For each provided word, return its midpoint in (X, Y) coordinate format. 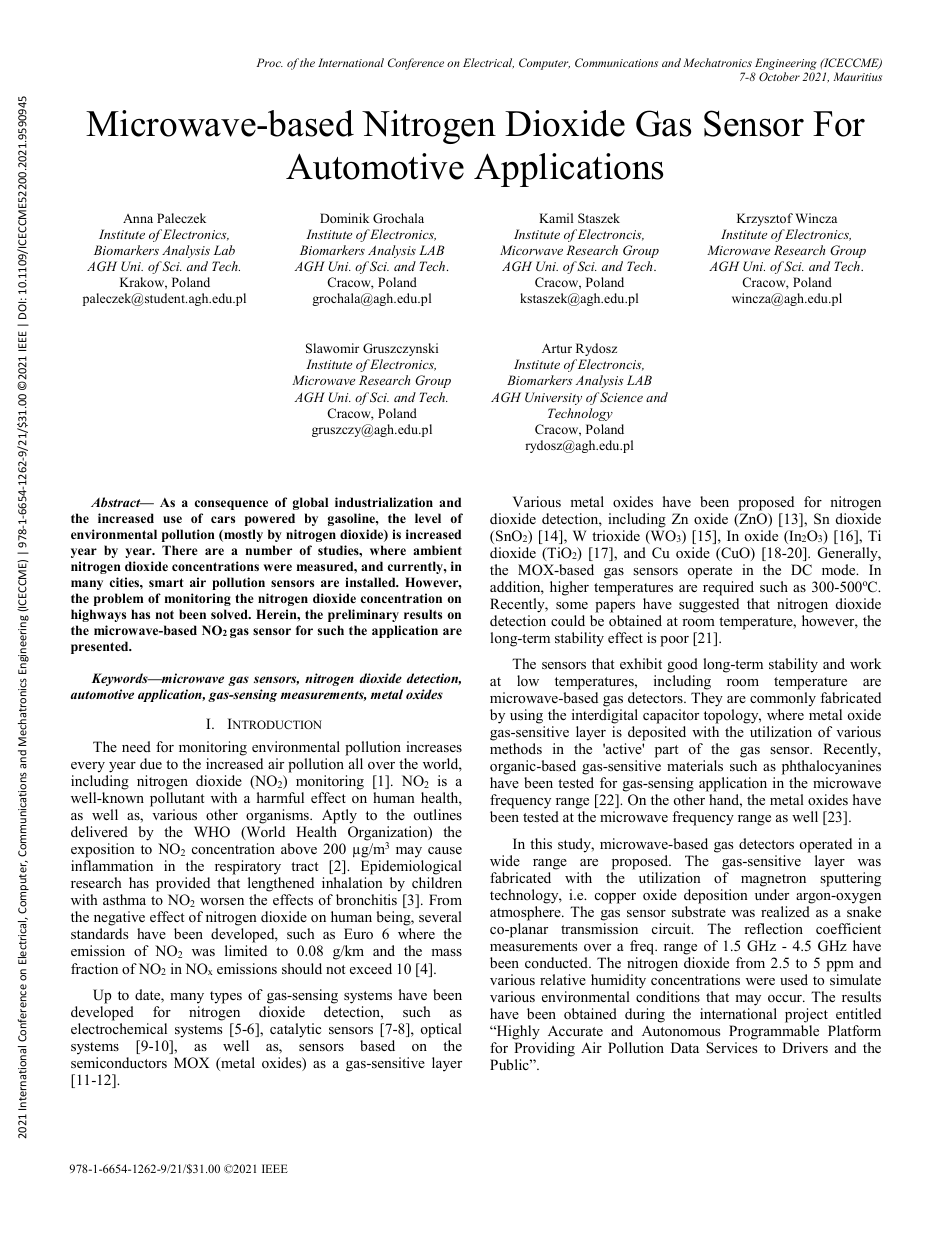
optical (441, 1030)
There (180, 550)
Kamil (556, 218)
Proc (269, 62)
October (779, 76)
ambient (437, 550)
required (728, 588)
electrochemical (119, 1028)
